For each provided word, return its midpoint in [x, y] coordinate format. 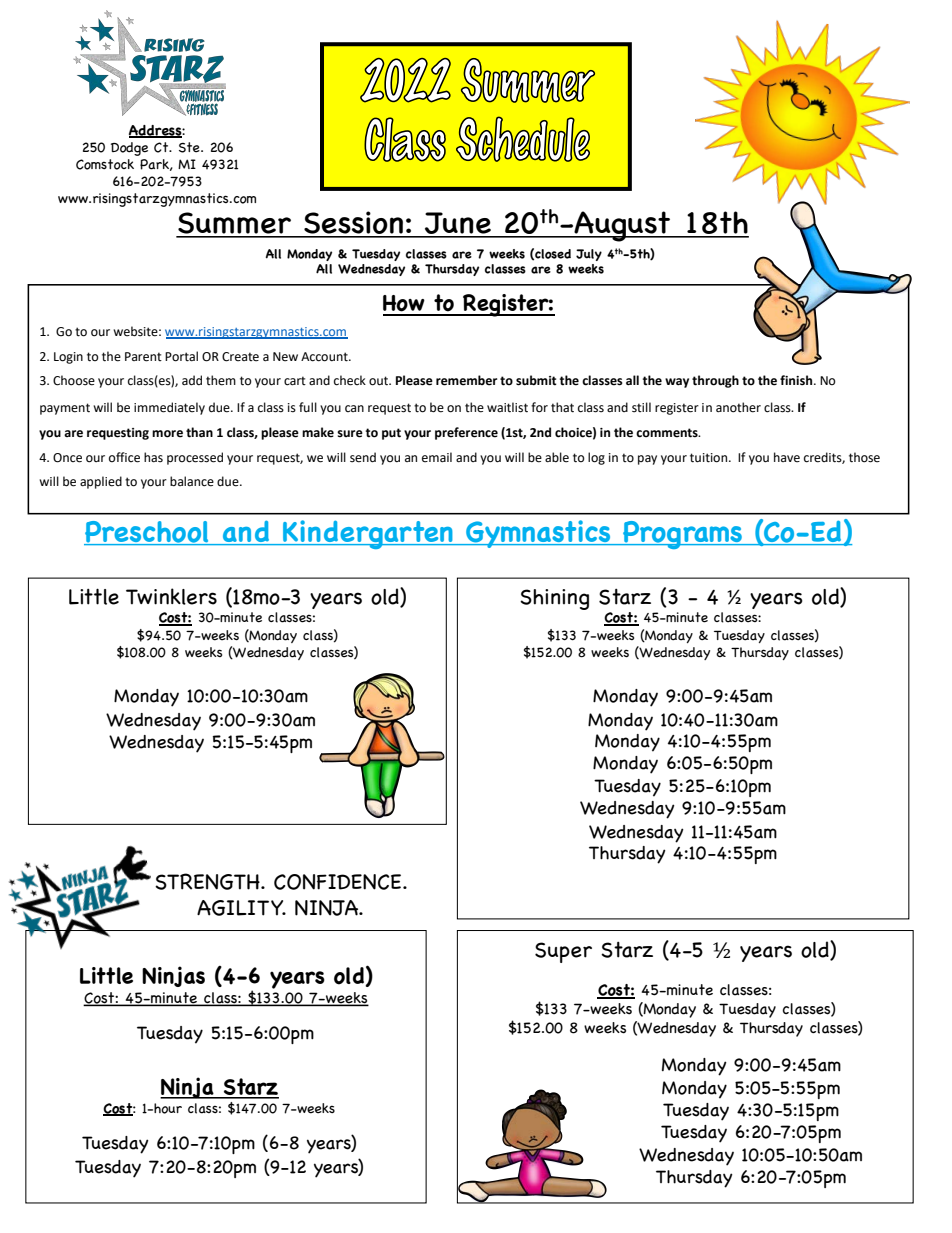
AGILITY [241, 908]
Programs [682, 535]
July [589, 255]
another [738, 407]
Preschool [147, 533]
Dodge [129, 149]
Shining [554, 599]
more [167, 434]
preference [466, 433]
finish [797, 380]
